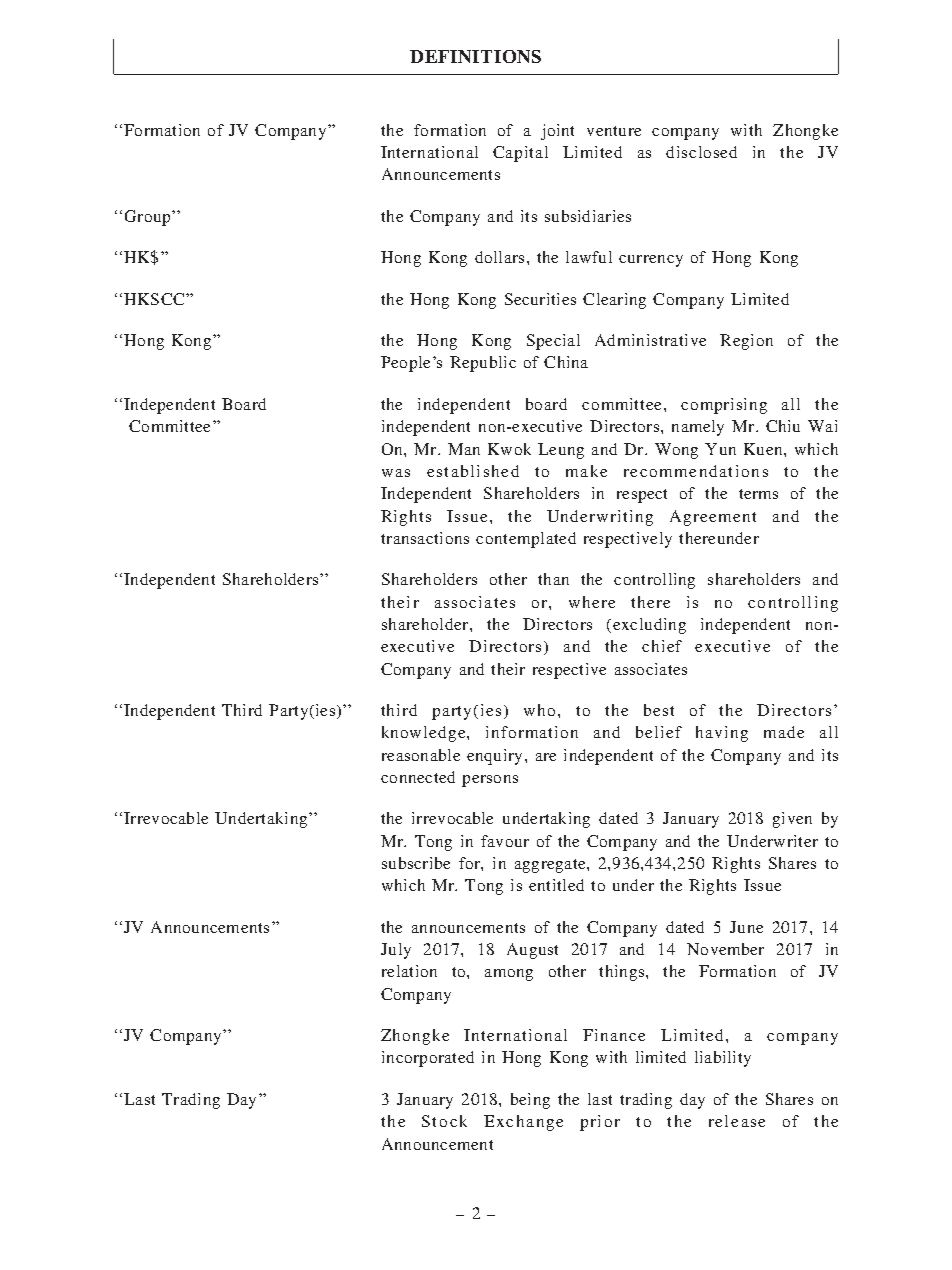 The height and width of the document is (1270, 952). What do you see at coordinates (494, 757) in the document?
I see `enquiry` at bounding box center [494, 757].
